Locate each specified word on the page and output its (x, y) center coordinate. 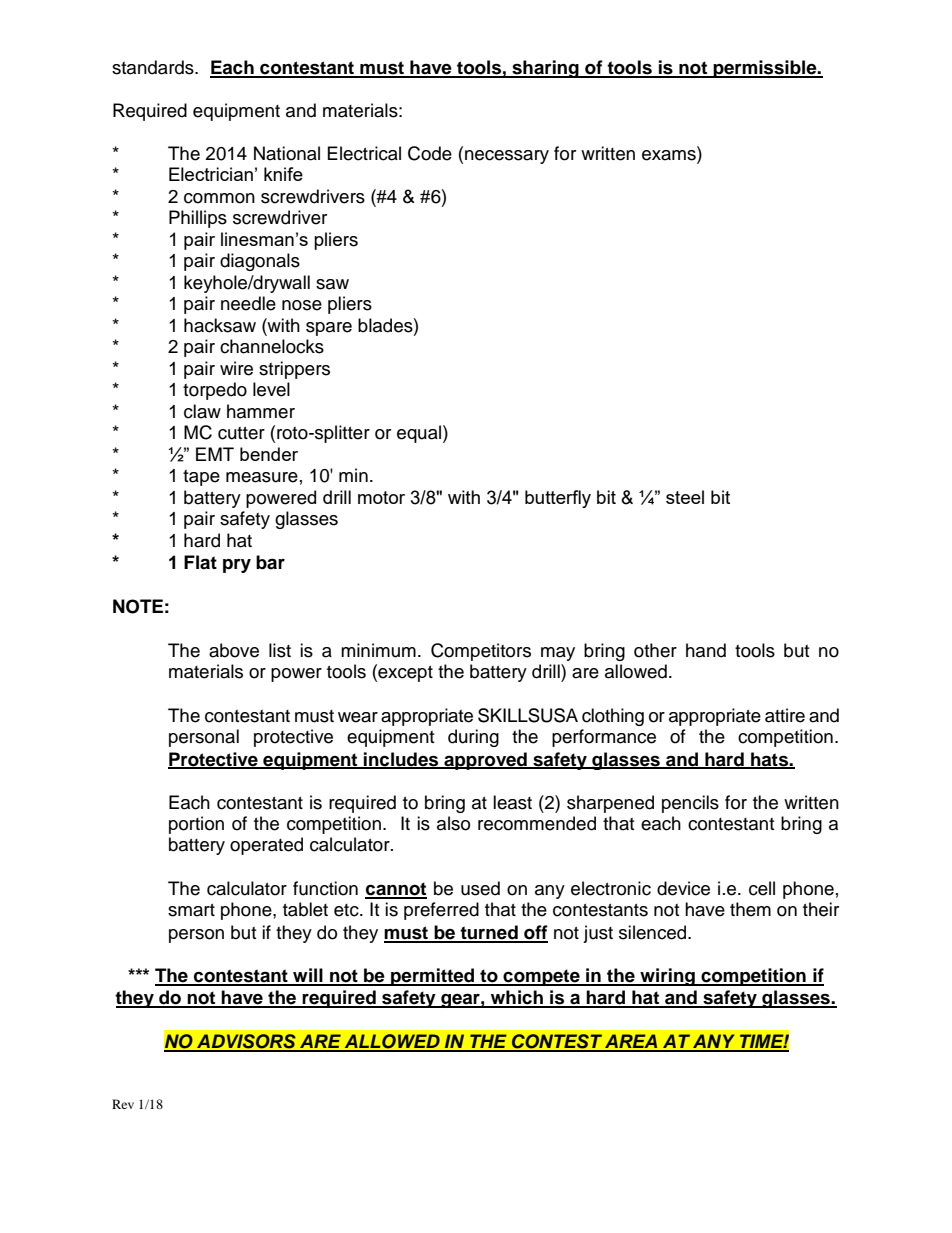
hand (706, 650)
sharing (545, 69)
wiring (667, 977)
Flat (200, 562)
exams (670, 155)
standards (154, 67)
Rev (123, 1104)
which (516, 998)
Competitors (481, 652)
